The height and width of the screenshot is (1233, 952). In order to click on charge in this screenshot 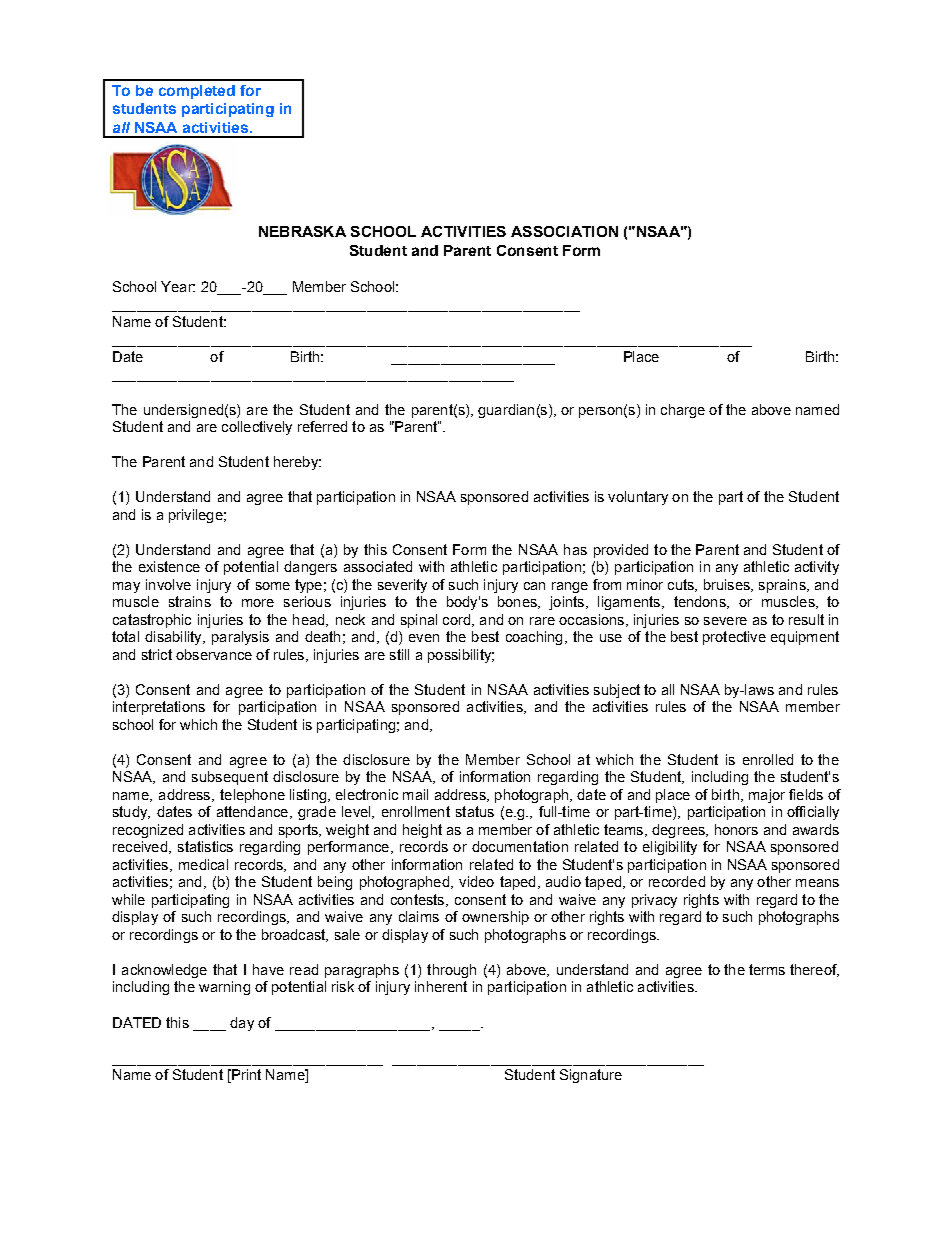, I will do `click(683, 411)`.
